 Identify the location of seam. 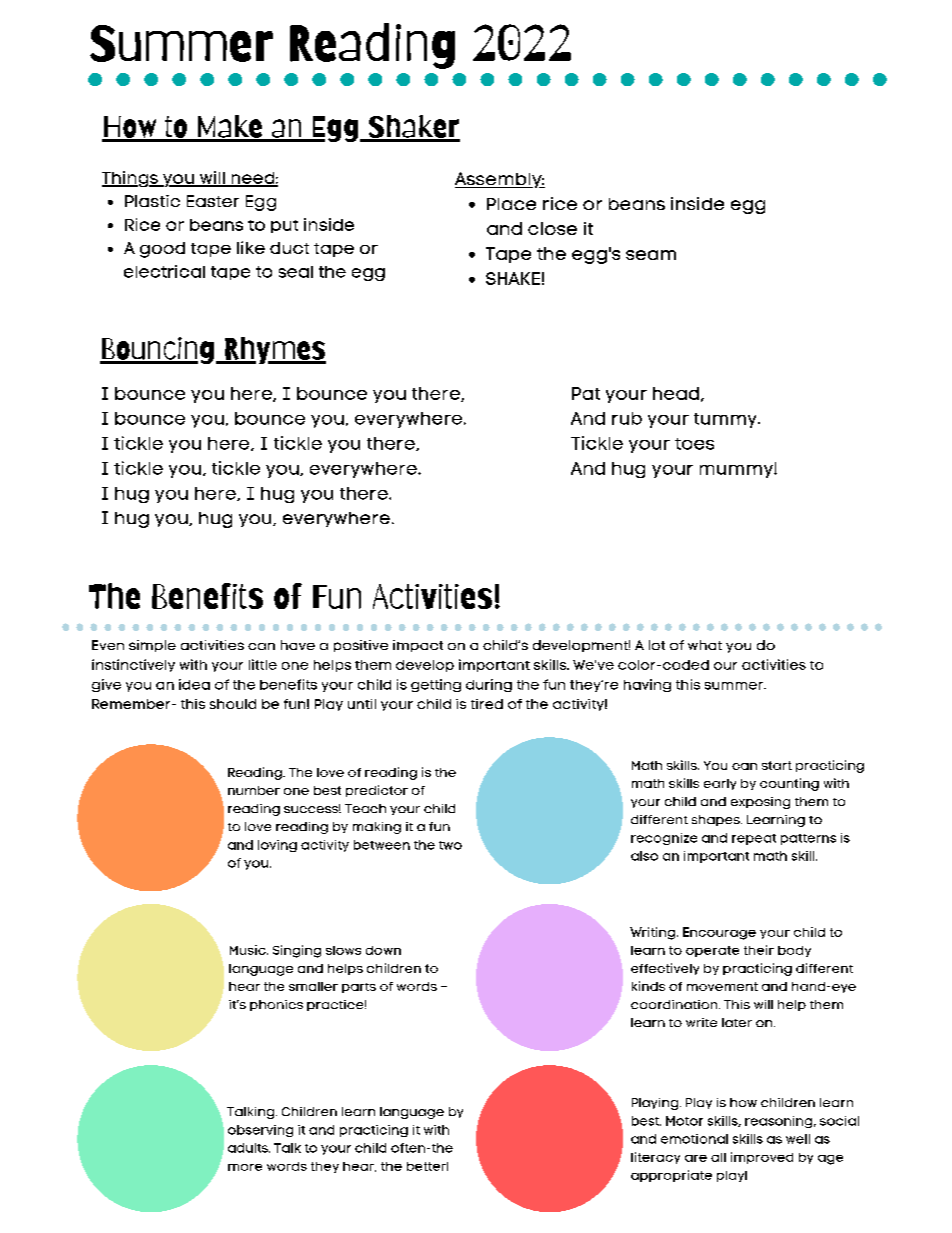
(651, 255).
